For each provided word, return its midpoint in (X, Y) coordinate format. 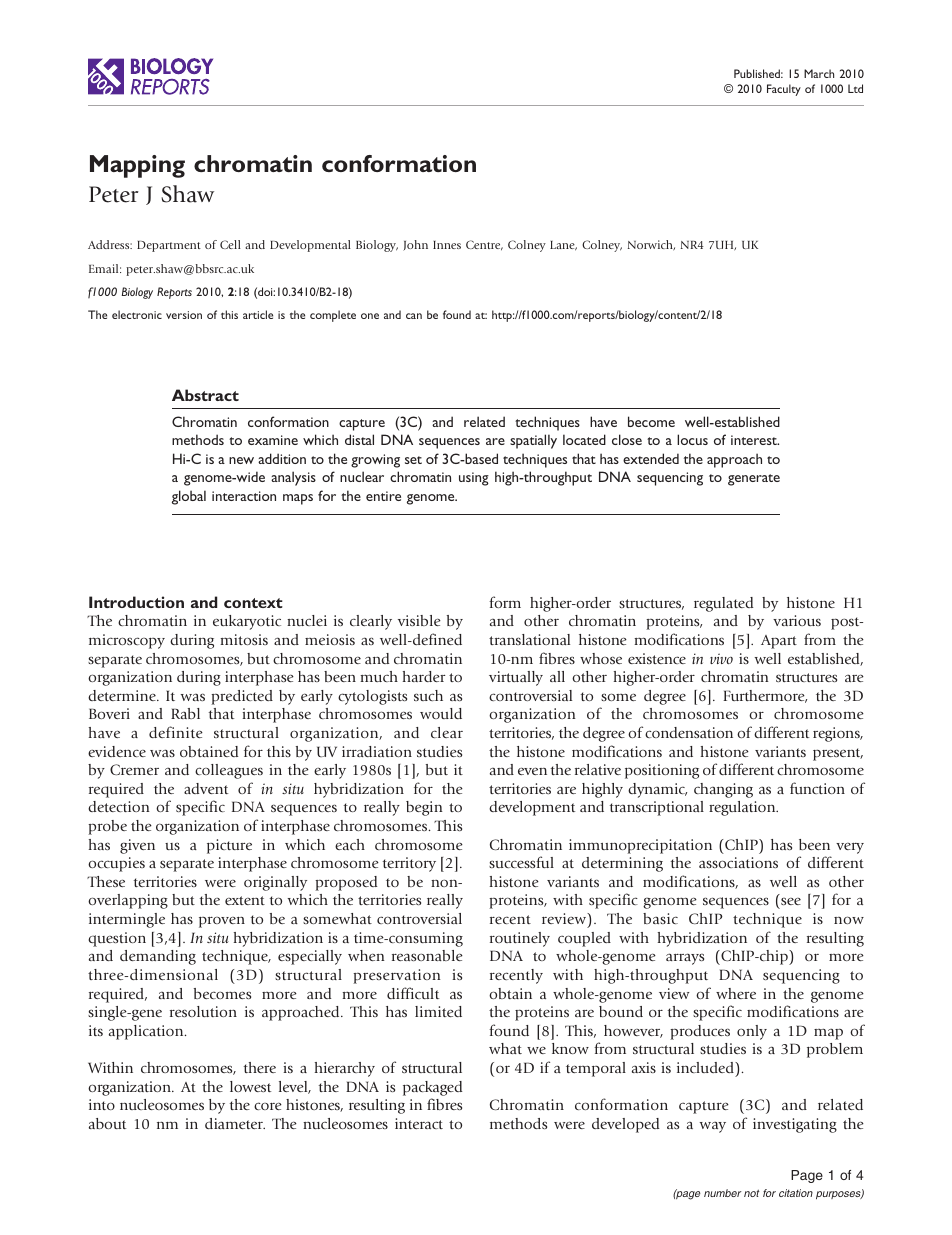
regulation (743, 808)
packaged (432, 1088)
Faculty (784, 90)
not (751, 1193)
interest (755, 440)
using (474, 479)
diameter (235, 1123)
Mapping (137, 166)
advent (206, 788)
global (189, 497)
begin (424, 808)
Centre (484, 245)
